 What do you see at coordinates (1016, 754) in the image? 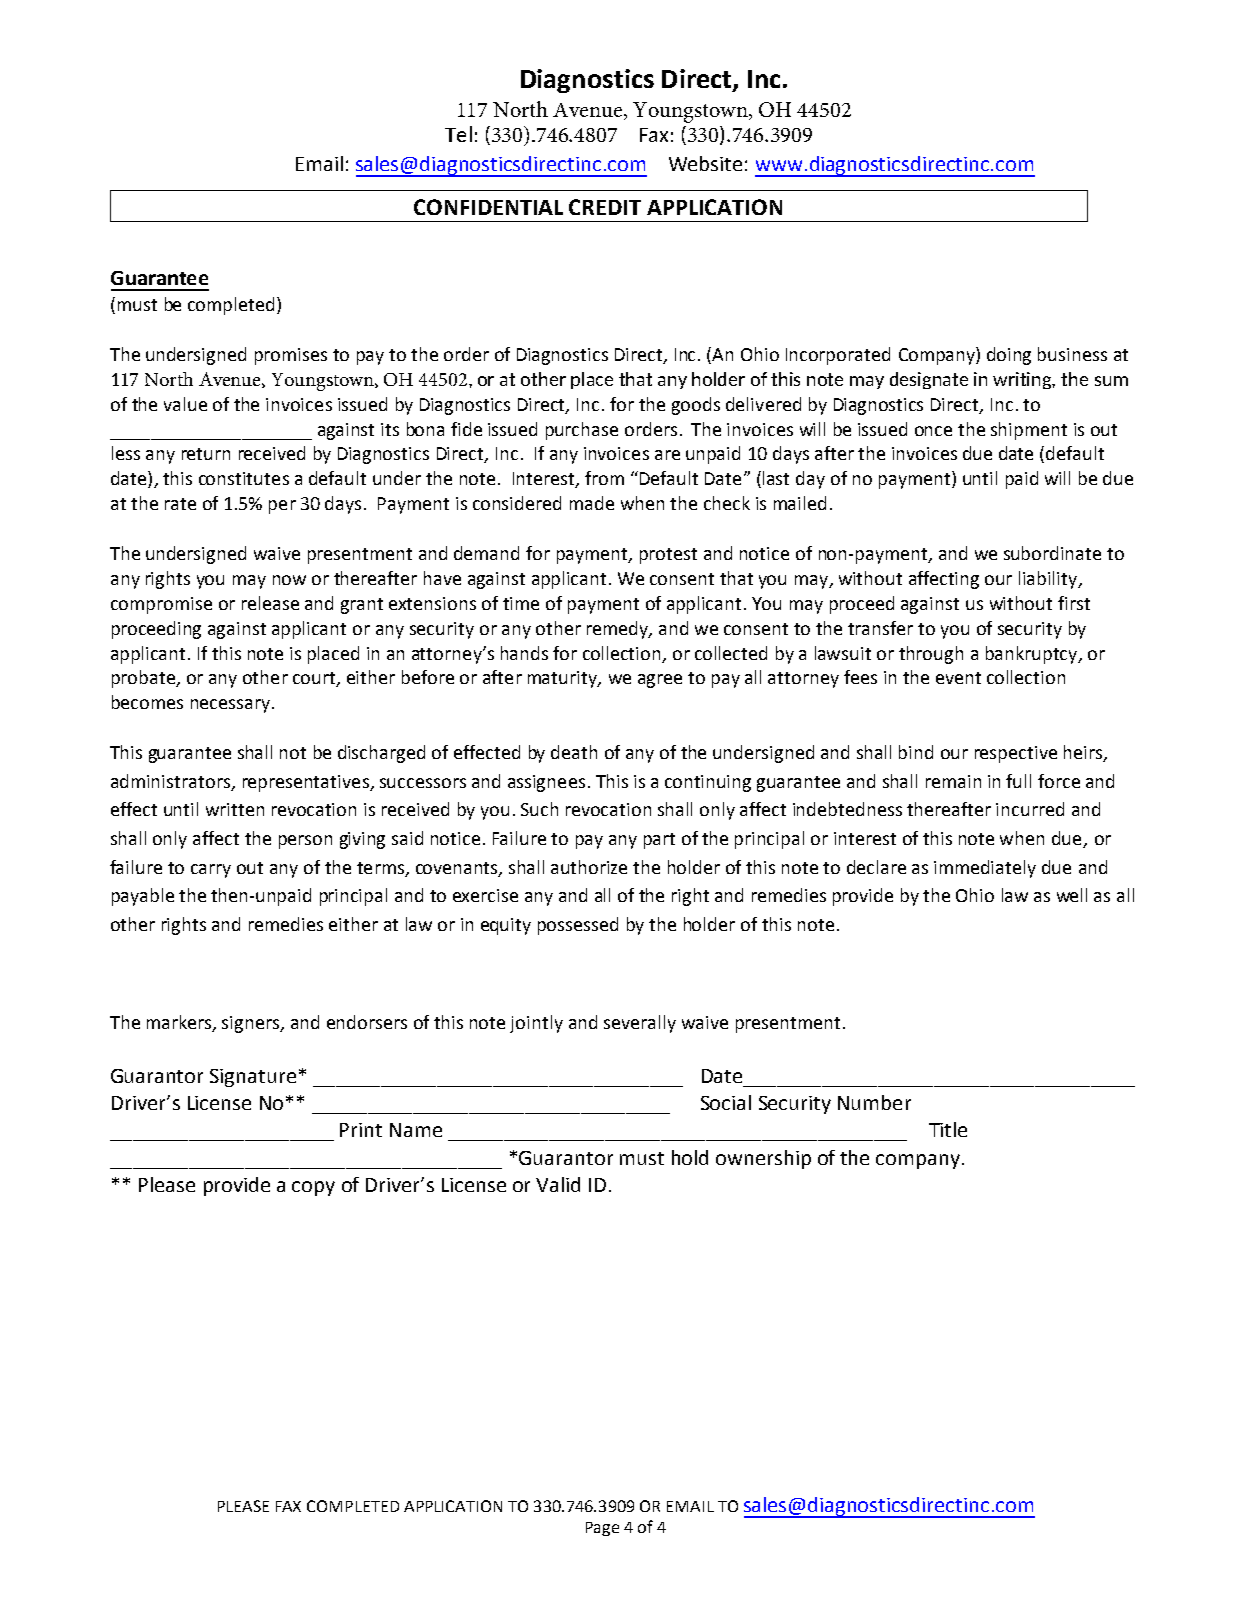
I see `respective` at bounding box center [1016, 754].
